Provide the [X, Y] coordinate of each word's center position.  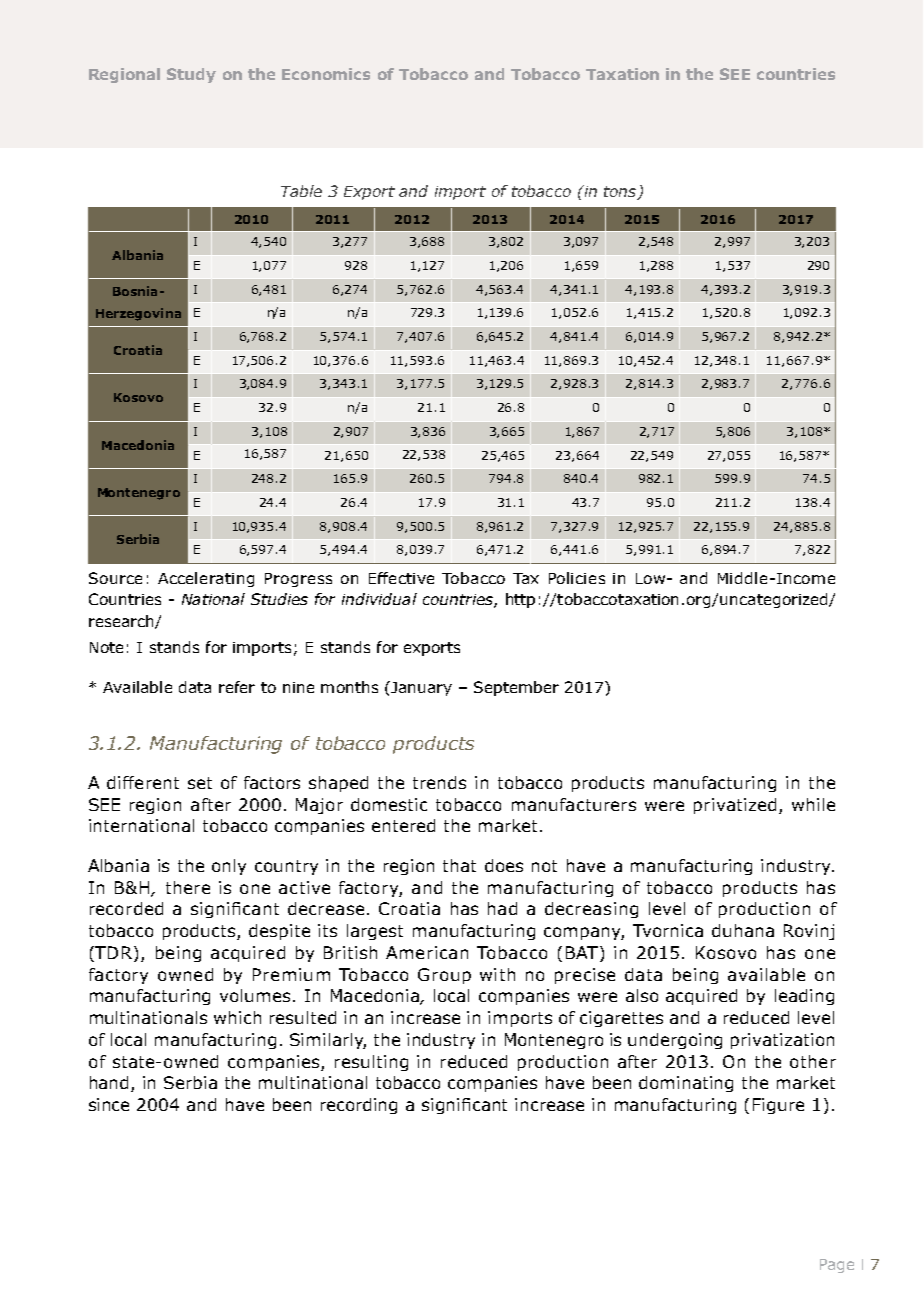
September [516, 688]
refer [237, 687]
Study [191, 75]
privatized [735, 806]
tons [621, 193]
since [109, 1104]
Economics [326, 74]
